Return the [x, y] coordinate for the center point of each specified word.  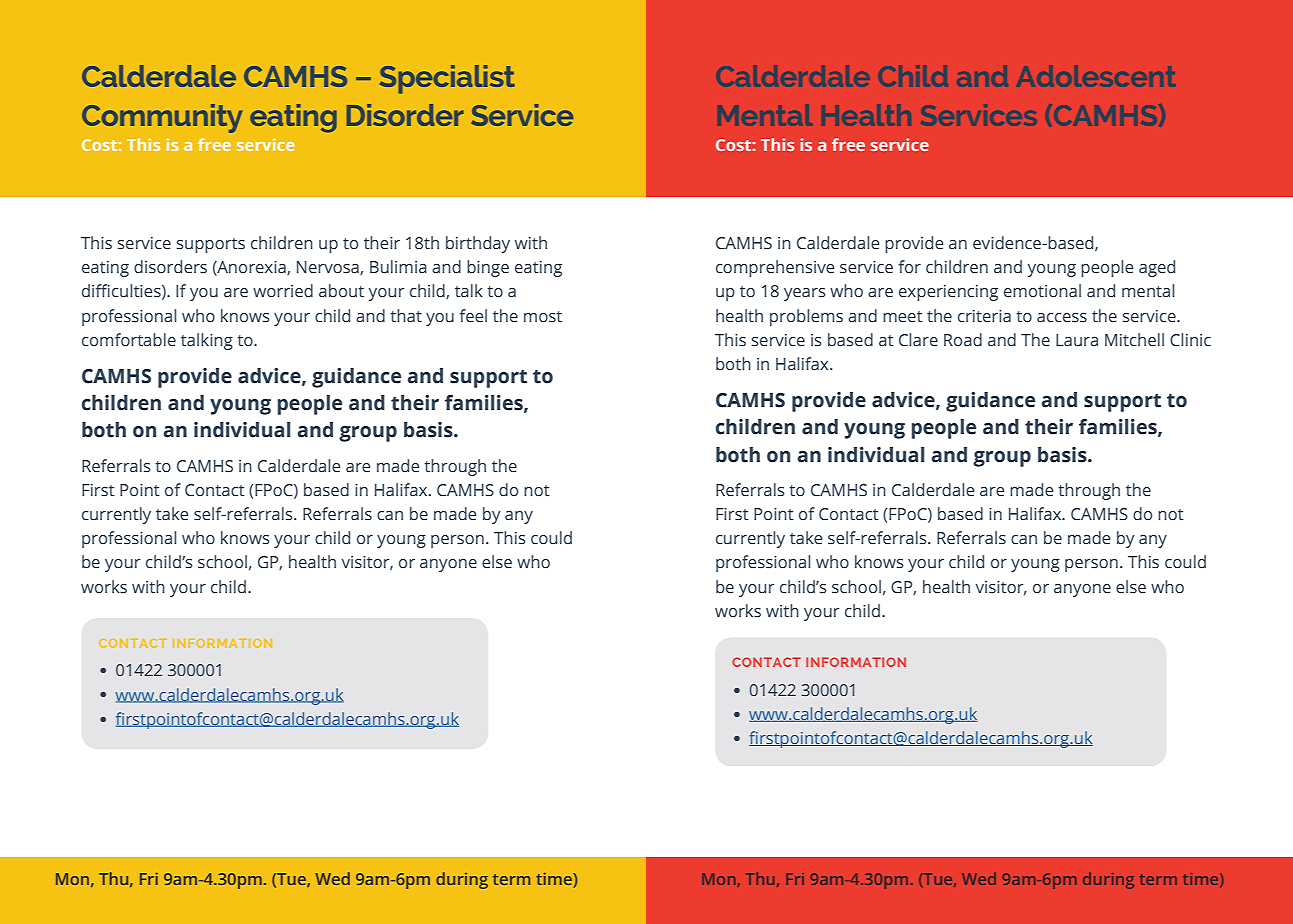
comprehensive [775, 268]
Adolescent [1096, 76]
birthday [478, 244]
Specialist [447, 79]
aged [1157, 268]
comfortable [129, 340]
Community [162, 118]
